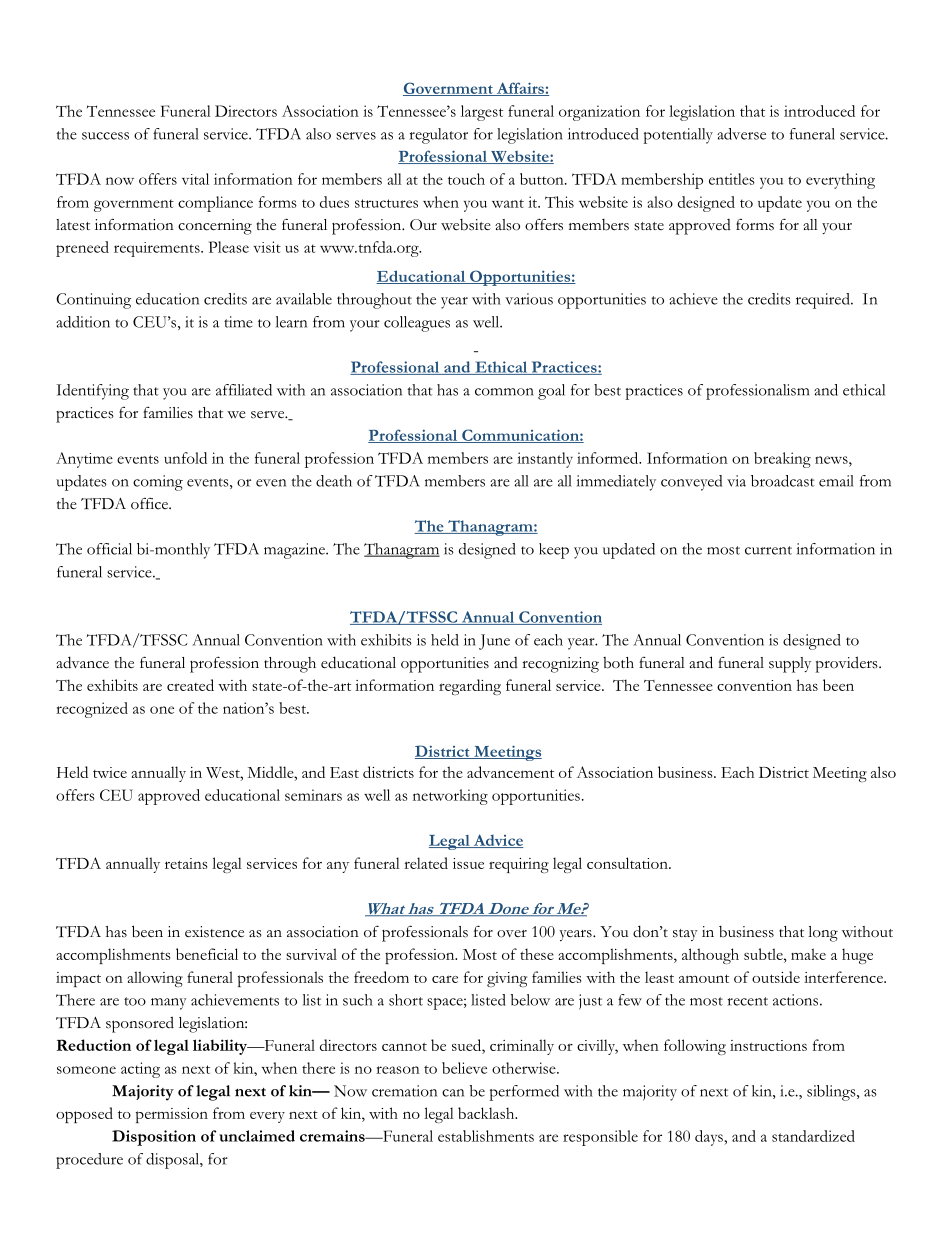  I want to click on Disposition, so click(154, 1138).
